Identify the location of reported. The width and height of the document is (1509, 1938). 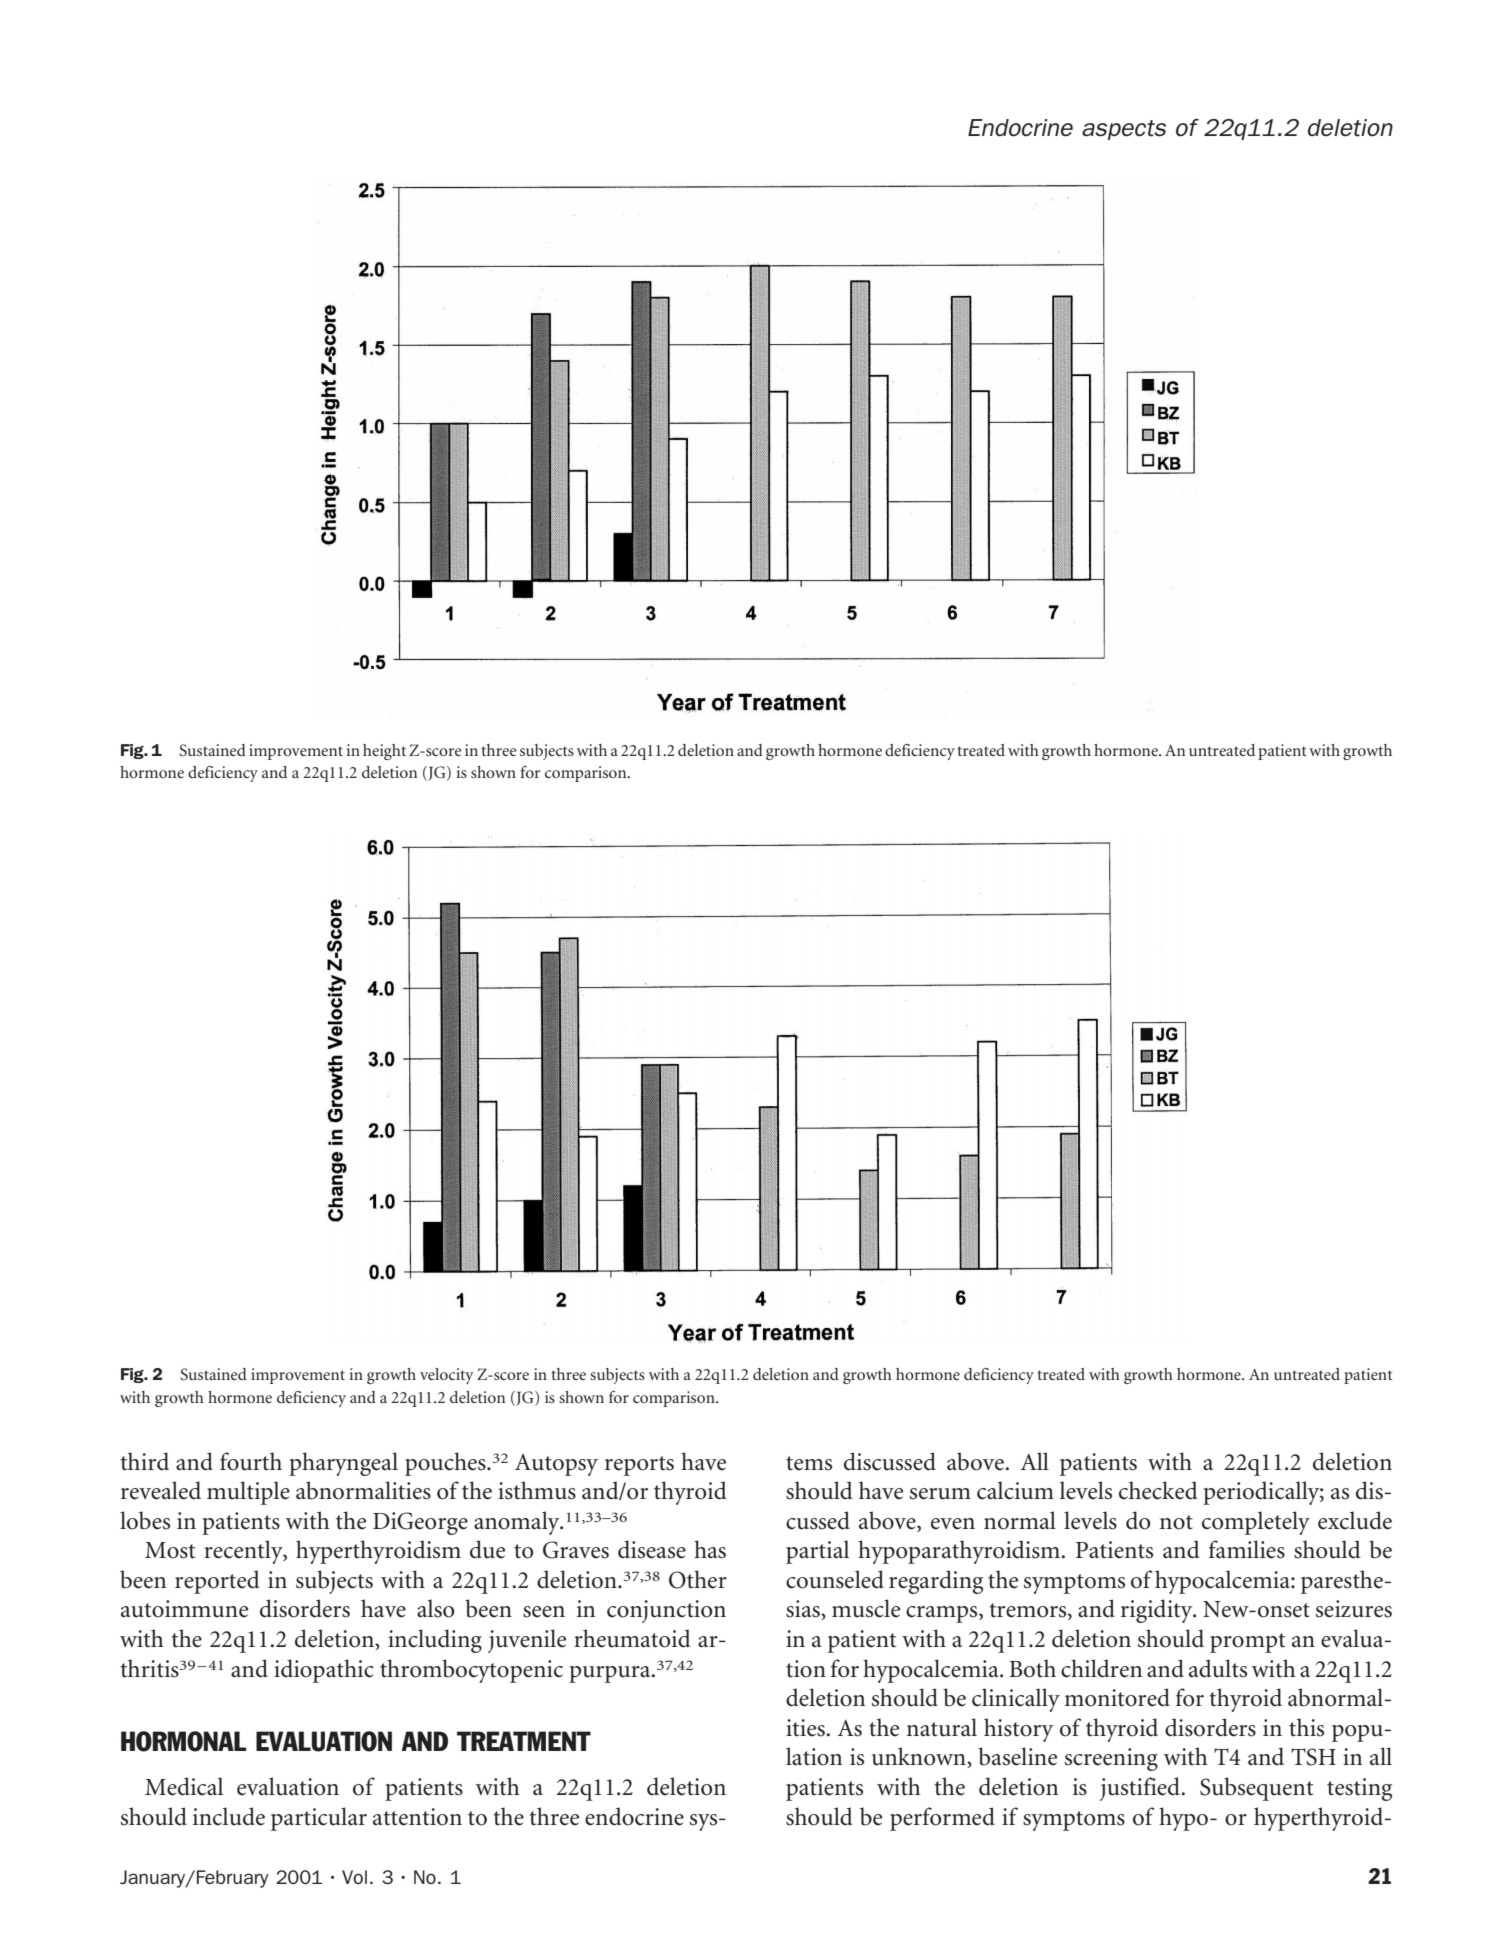
(217, 1582).
